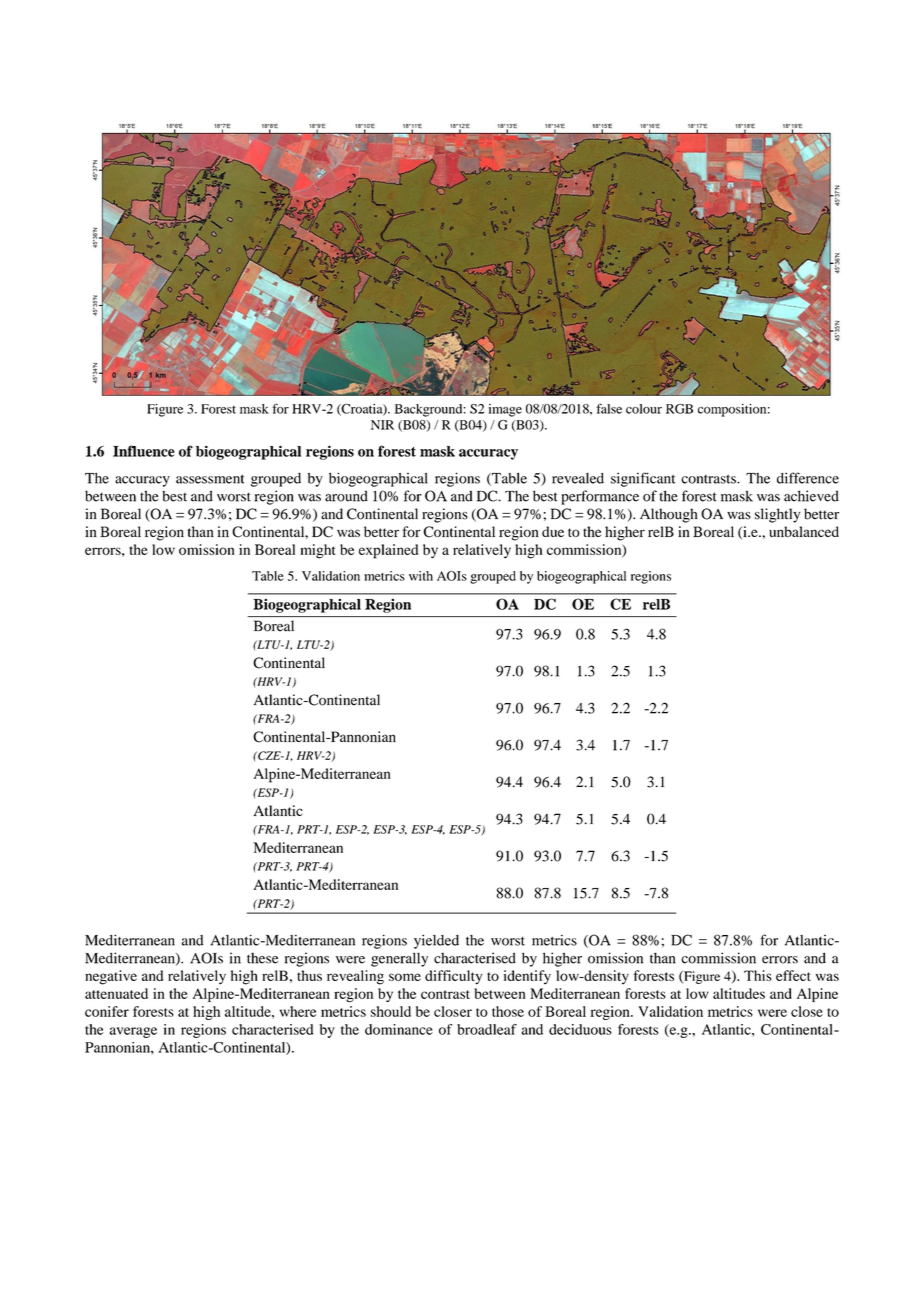  Describe the element at coordinates (388, 551) in the screenshot. I see `explained` at that location.
